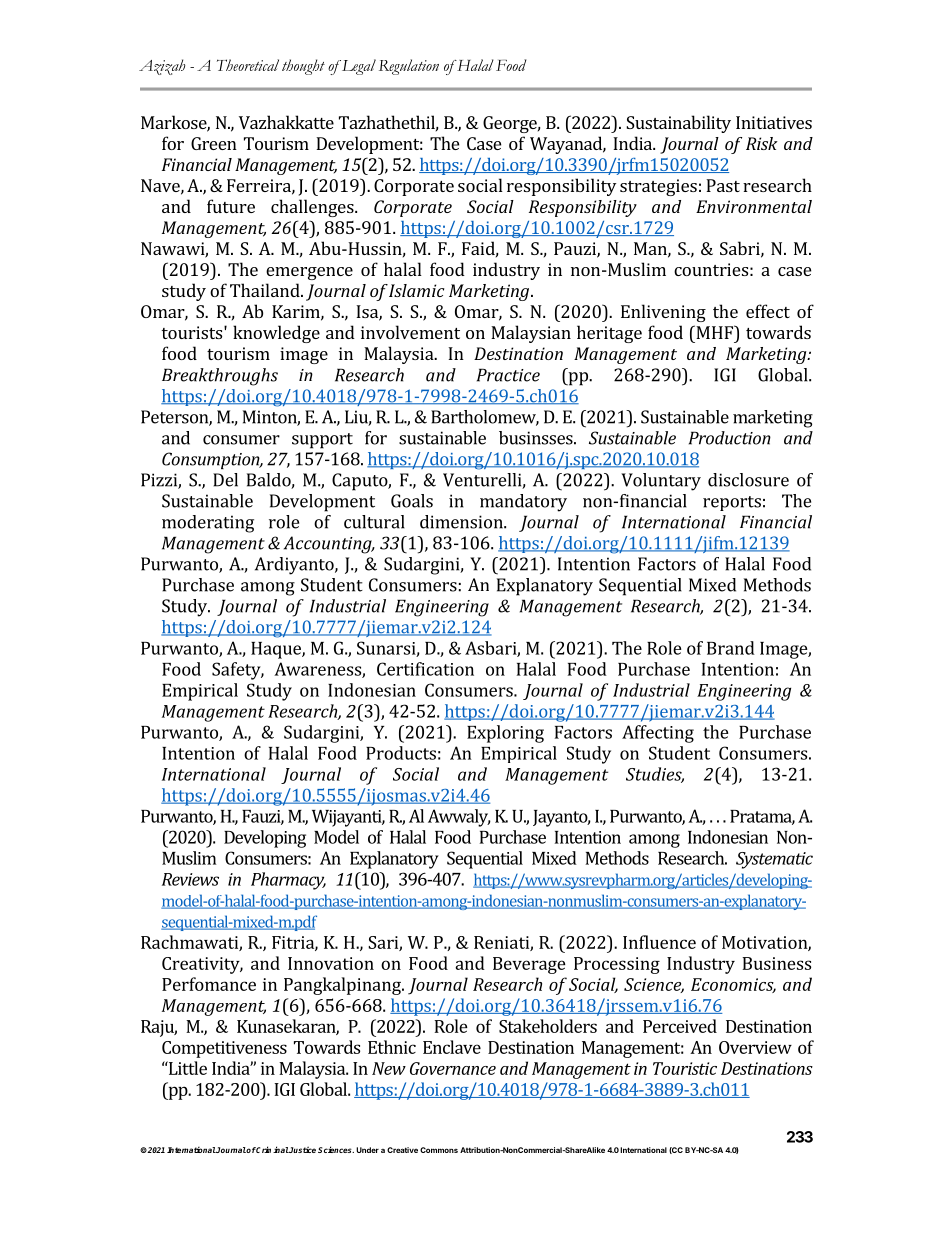 The width and height of the screenshot is (952, 1233). Describe the element at coordinates (277, 650) in the screenshot. I see `Haque` at that location.
